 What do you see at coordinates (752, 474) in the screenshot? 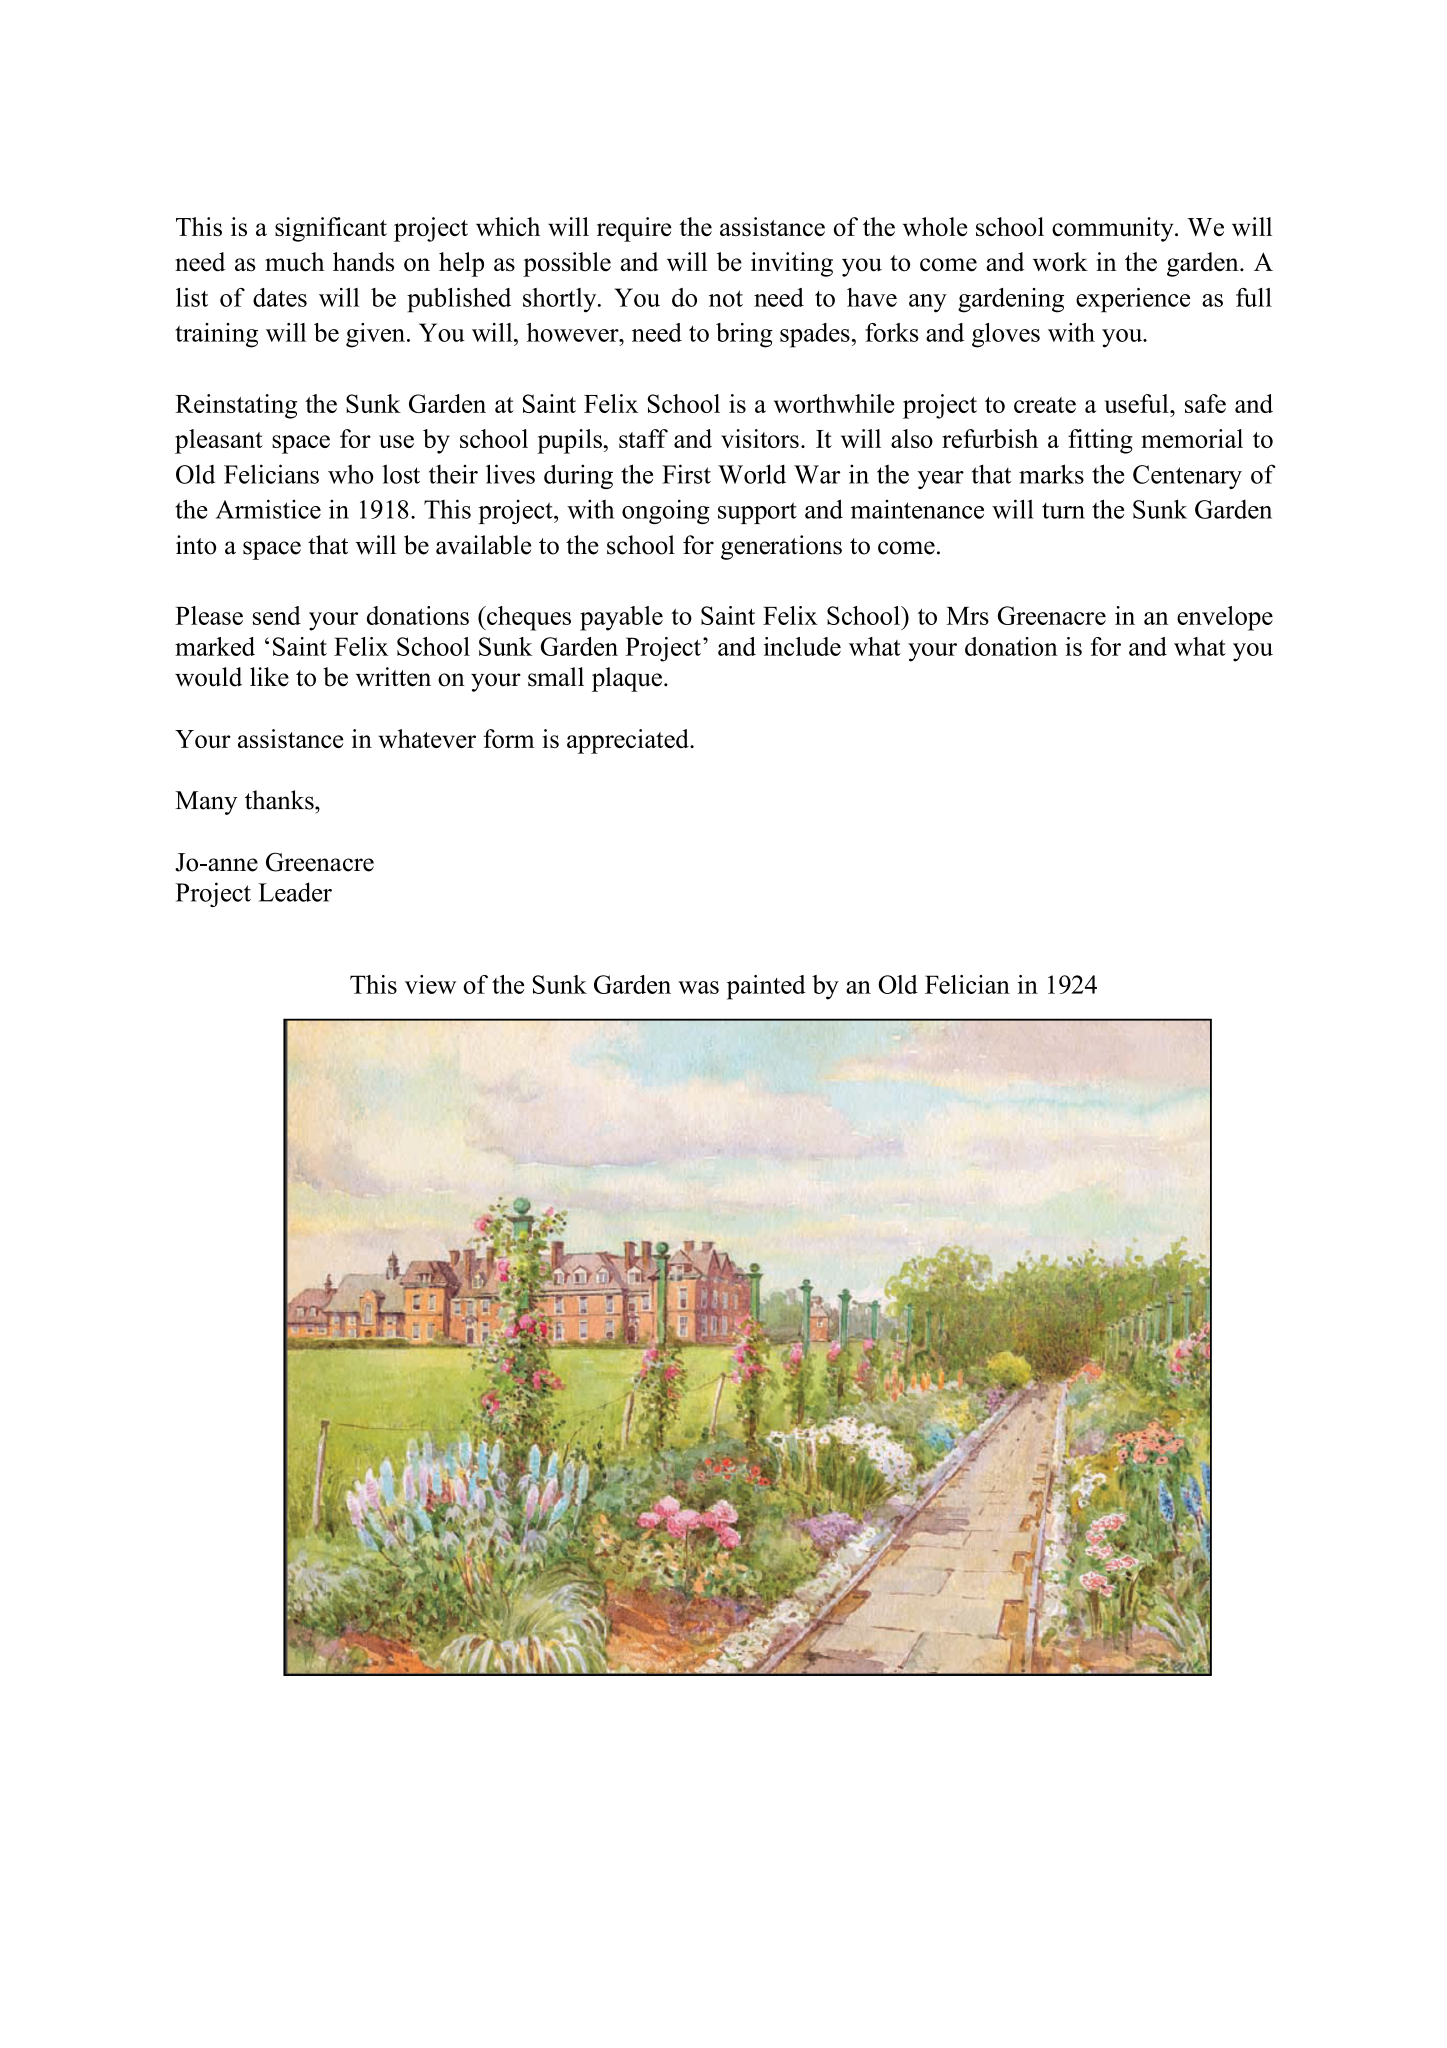
I see `World` at bounding box center [752, 474].
